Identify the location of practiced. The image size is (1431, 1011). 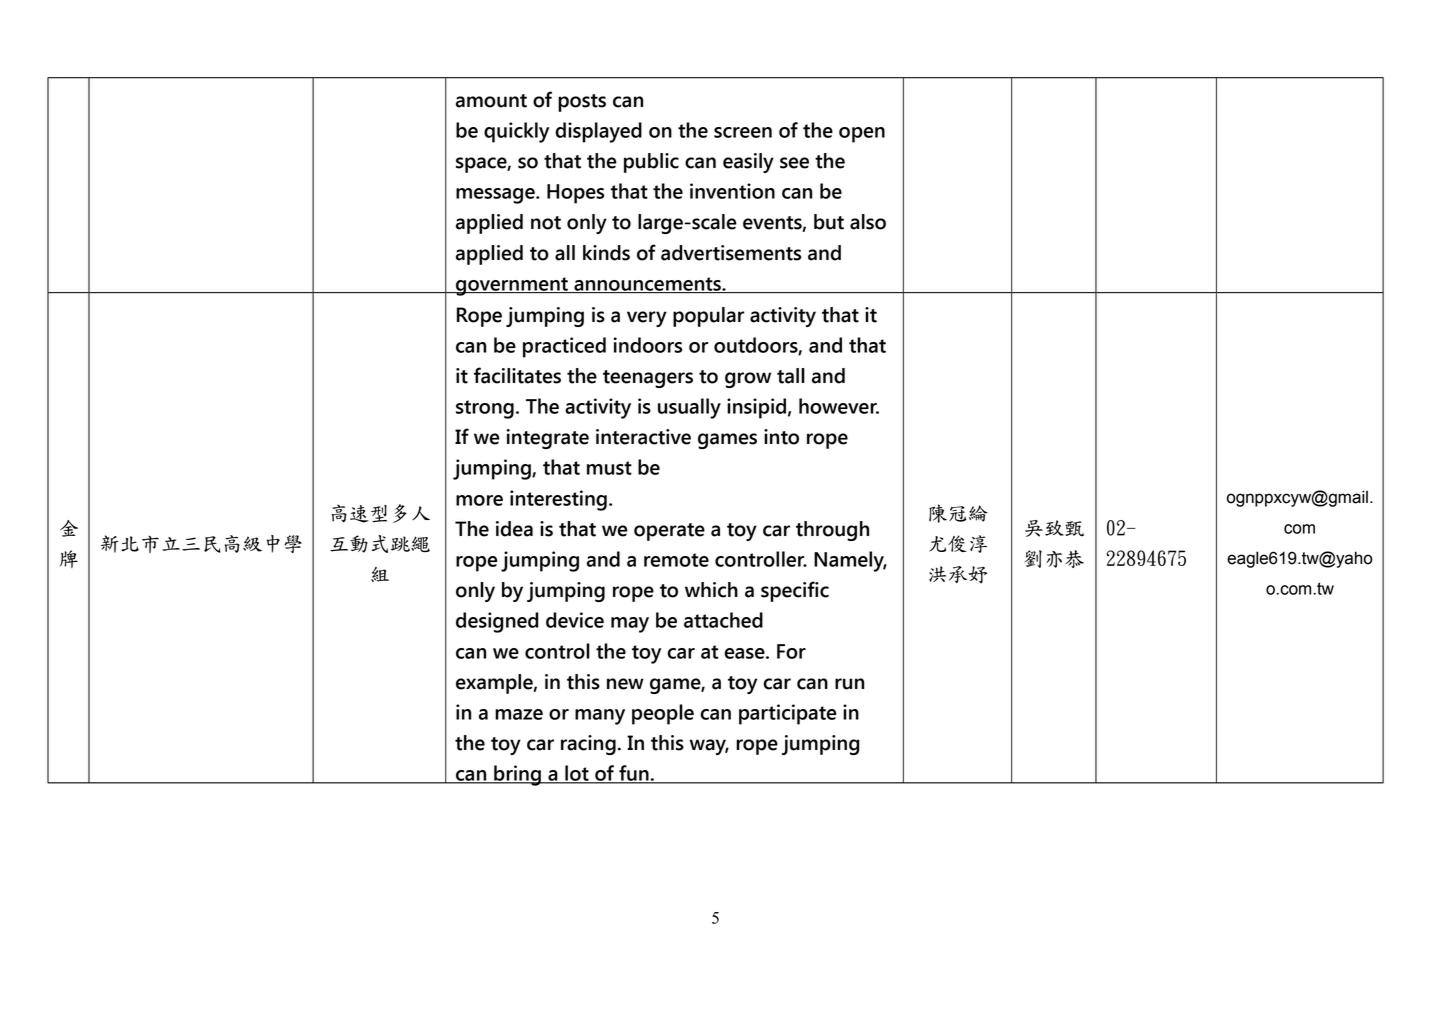
(564, 347).
